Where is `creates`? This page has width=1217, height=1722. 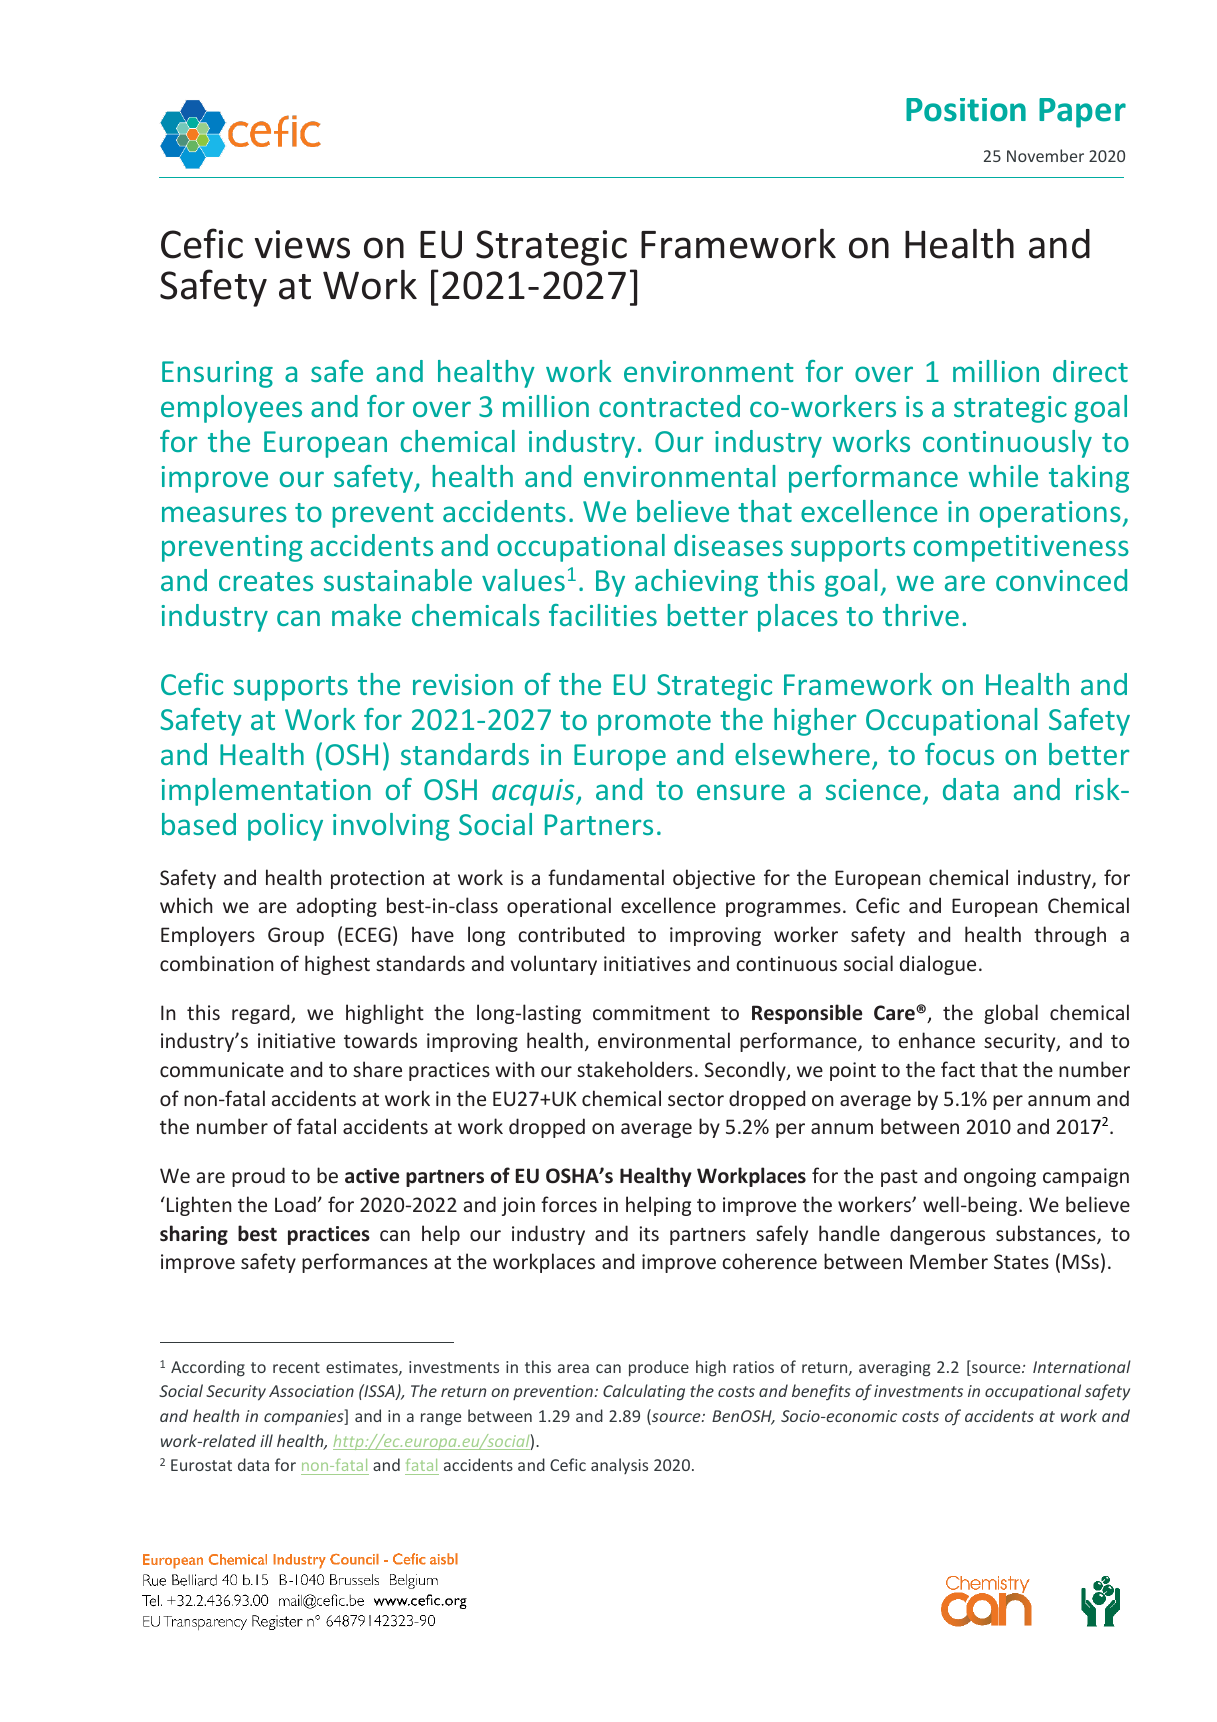
creates is located at coordinates (266, 581).
